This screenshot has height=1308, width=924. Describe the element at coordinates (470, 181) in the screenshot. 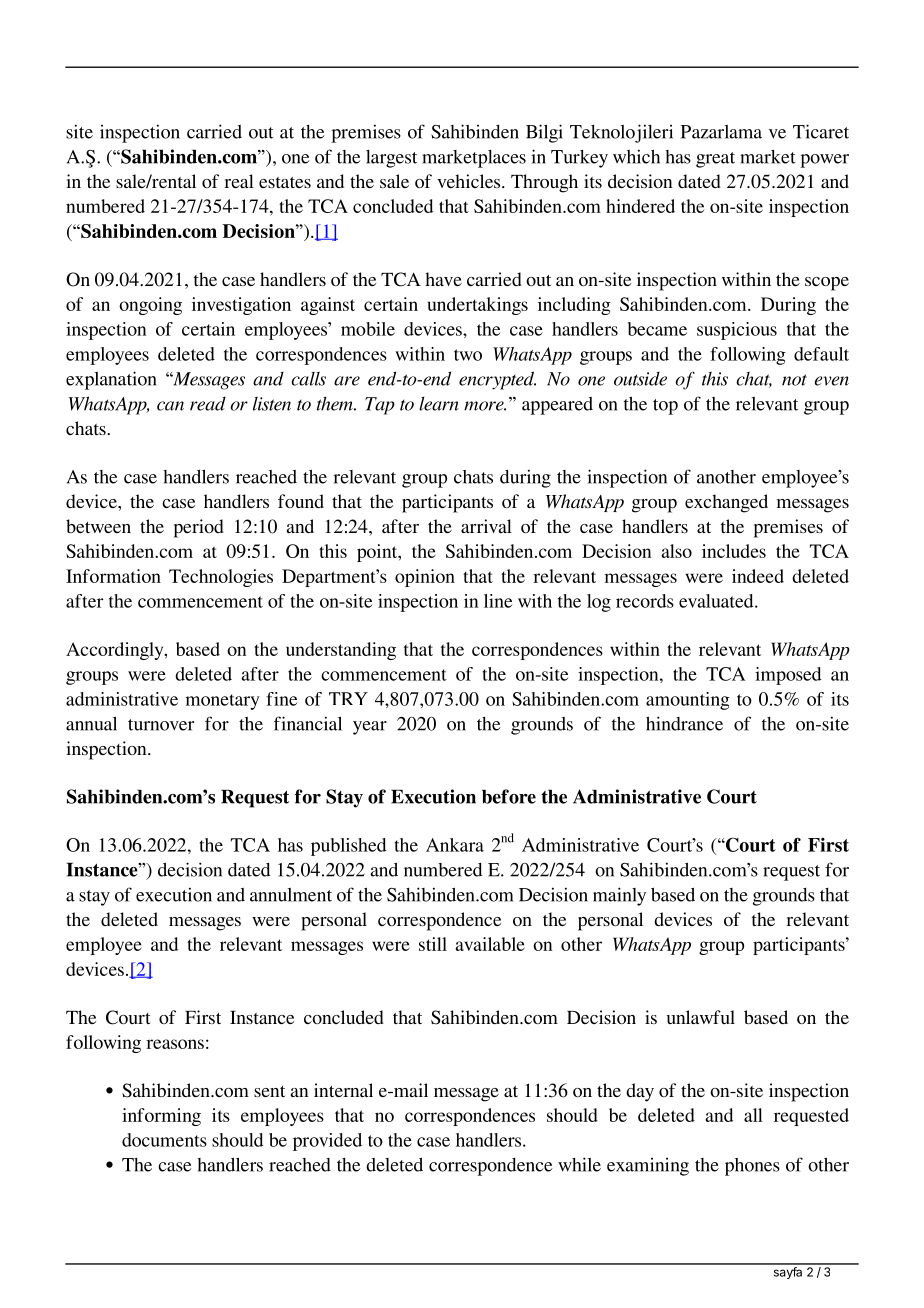

I see `vehicles` at that location.
